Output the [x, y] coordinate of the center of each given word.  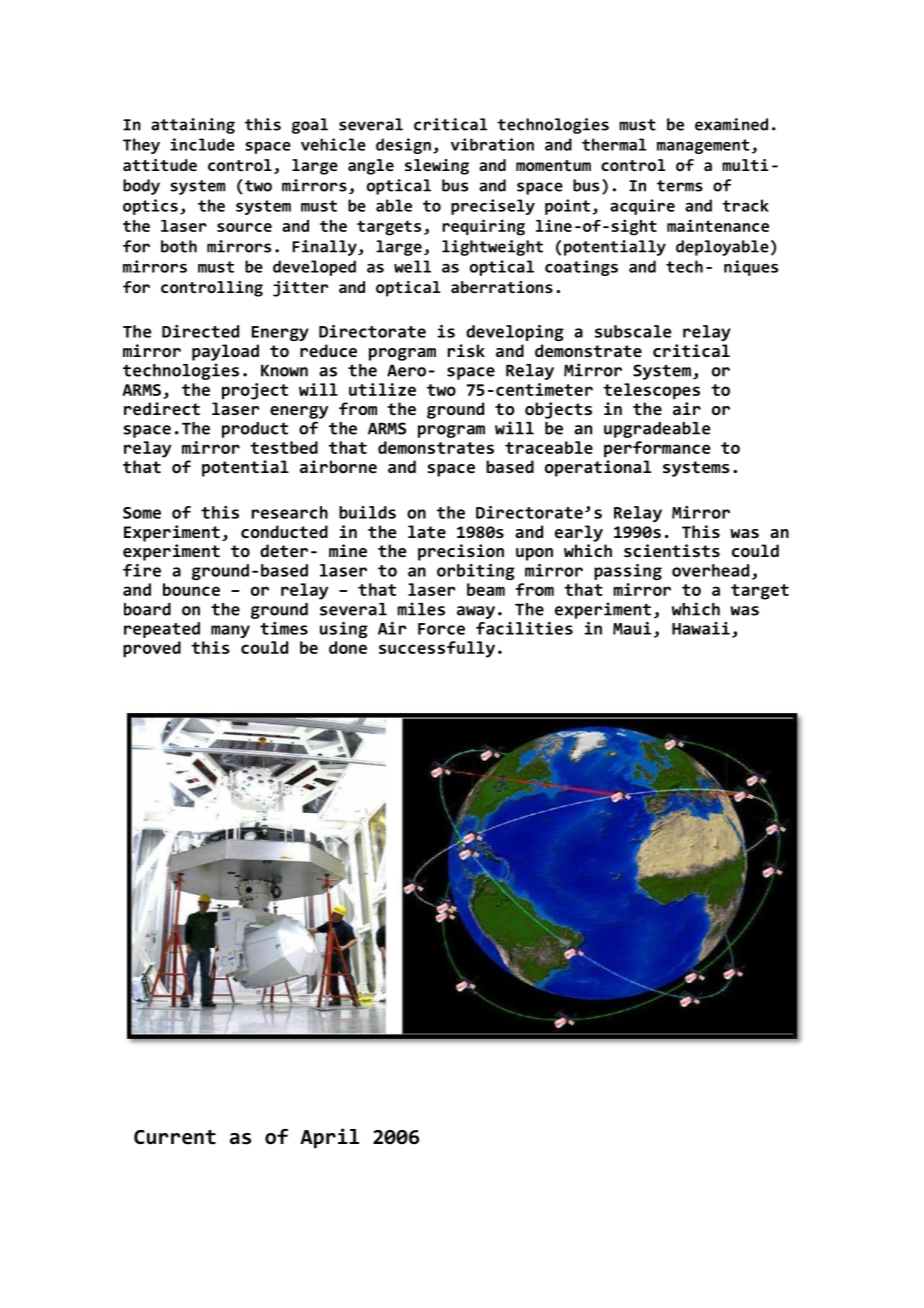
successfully [437, 649]
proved [152, 649]
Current [175, 1137]
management [703, 146]
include [202, 144]
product [255, 430]
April [329, 1138]
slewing [437, 167]
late [427, 531]
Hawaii [701, 628]
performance [657, 449]
